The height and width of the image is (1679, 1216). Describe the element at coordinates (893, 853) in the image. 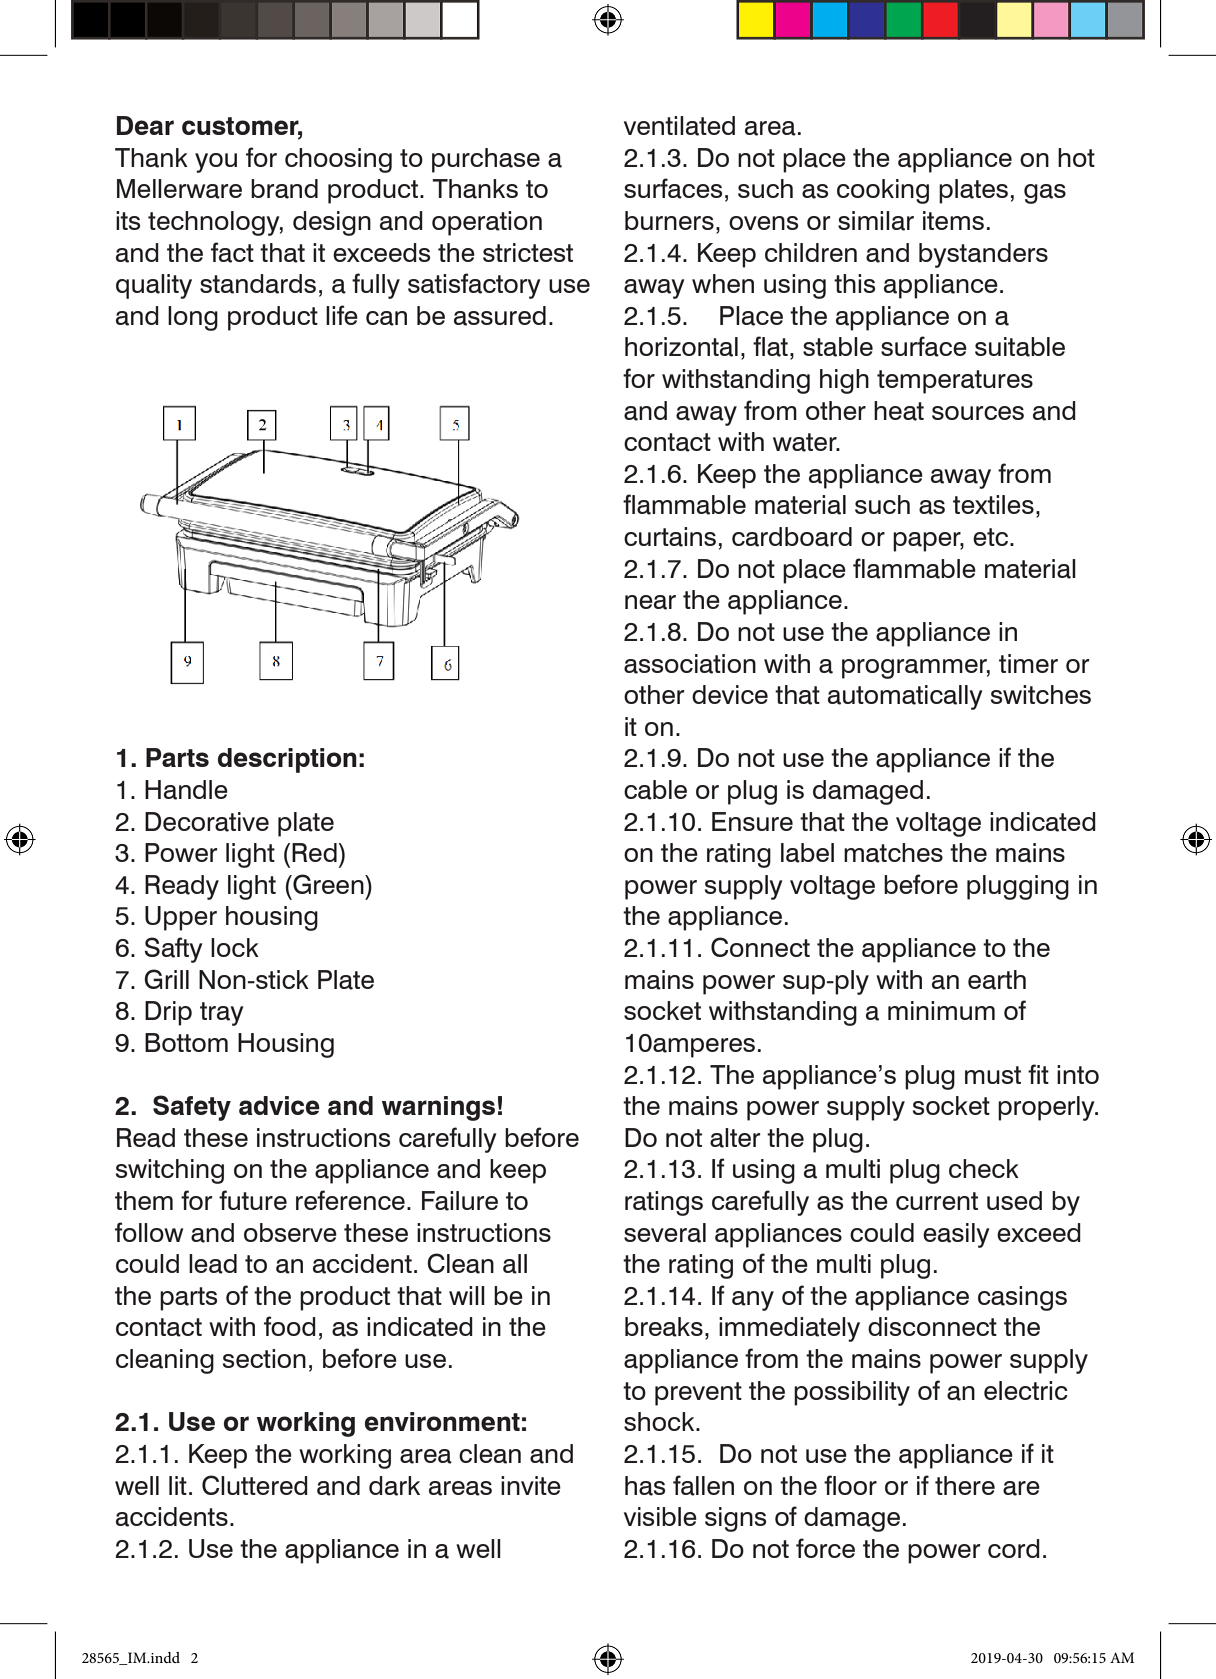

I see `matches` at that location.
